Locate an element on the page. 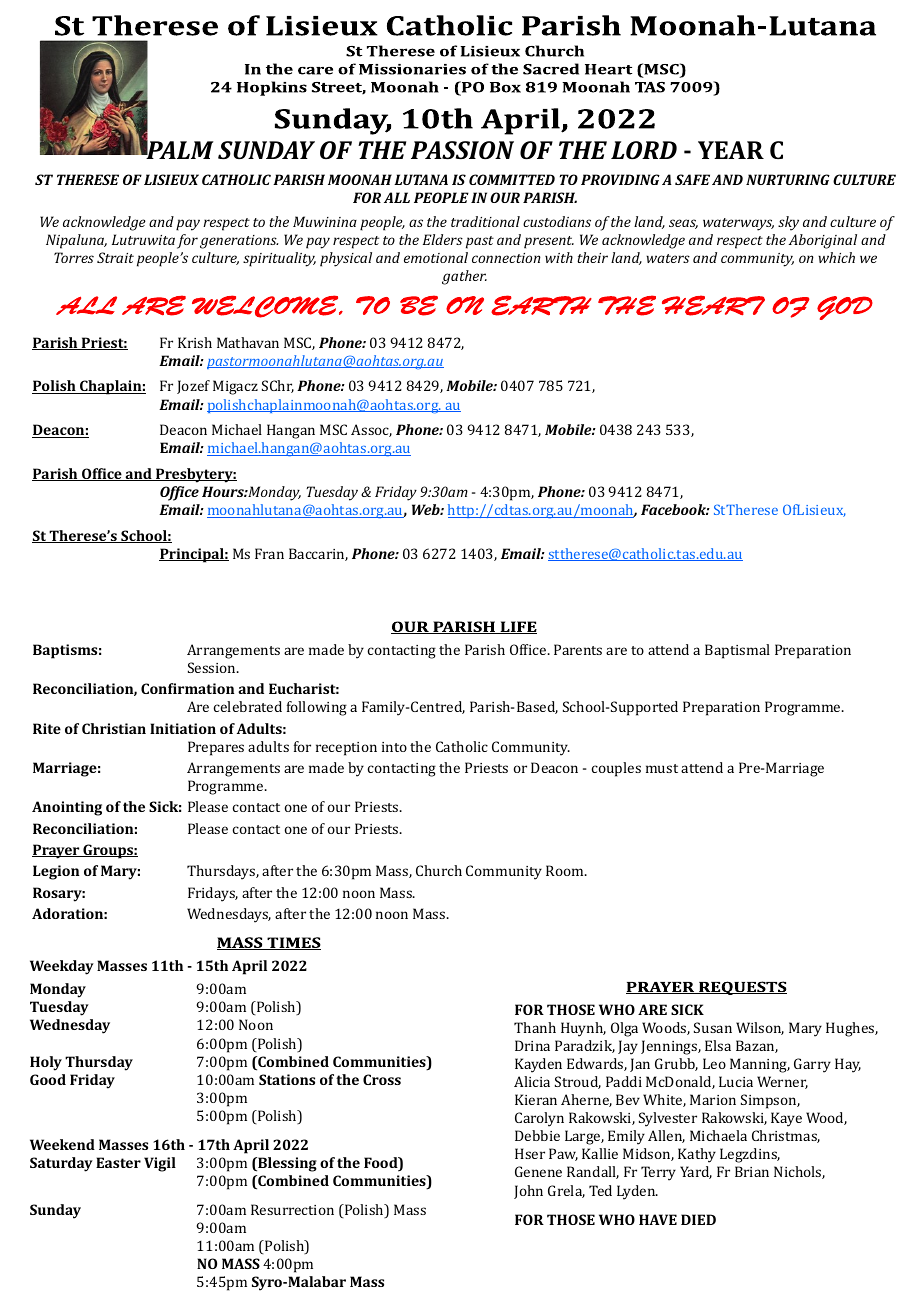 Image resolution: width=924 pixels, height=1308 pixels. Brian is located at coordinates (752, 1171).
